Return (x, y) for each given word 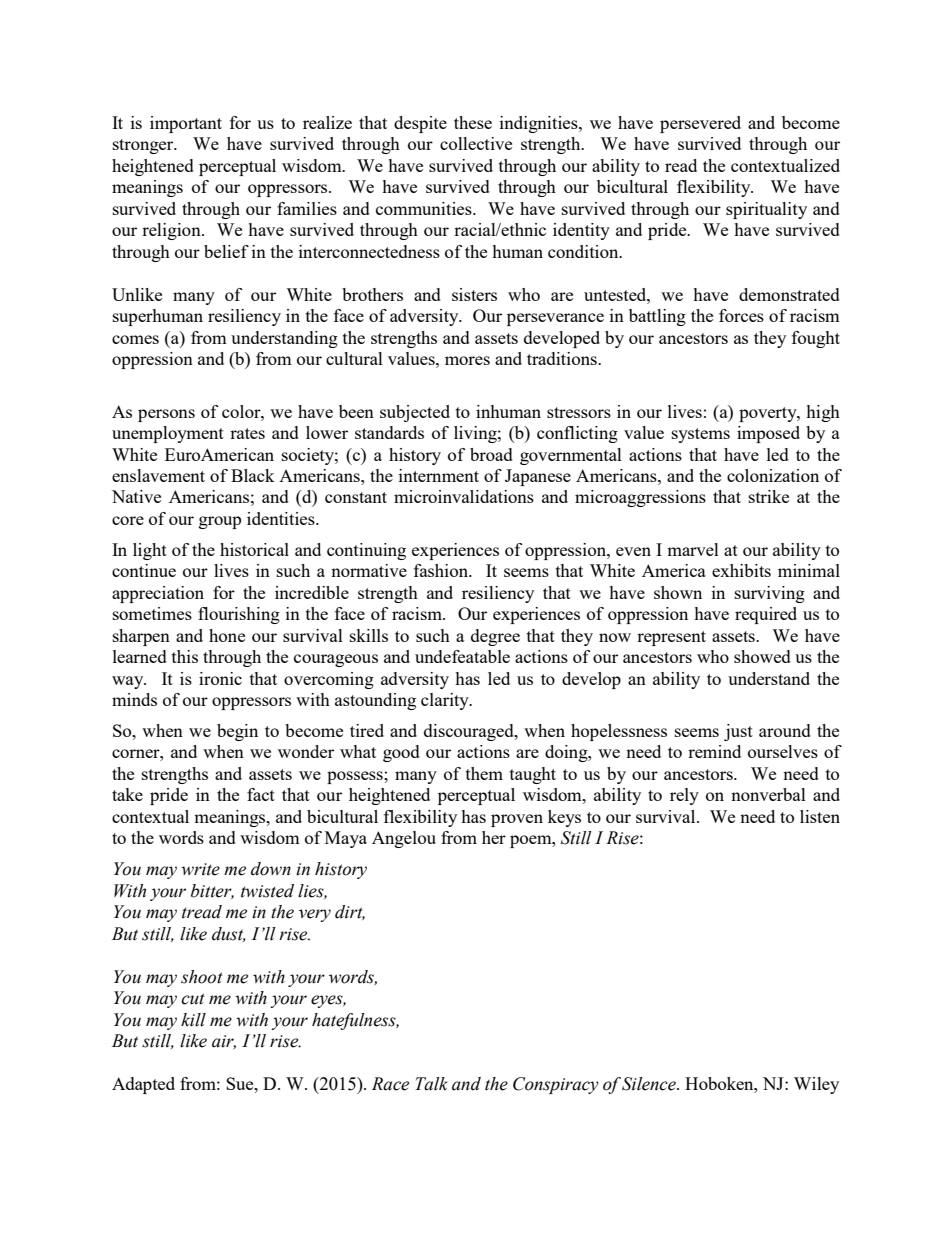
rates (247, 433)
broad (491, 454)
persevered (700, 124)
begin (237, 732)
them (484, 773)
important (186, 124)
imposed (768, 434)
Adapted (143, 1085)
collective (476, 143)
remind (714, 751)
